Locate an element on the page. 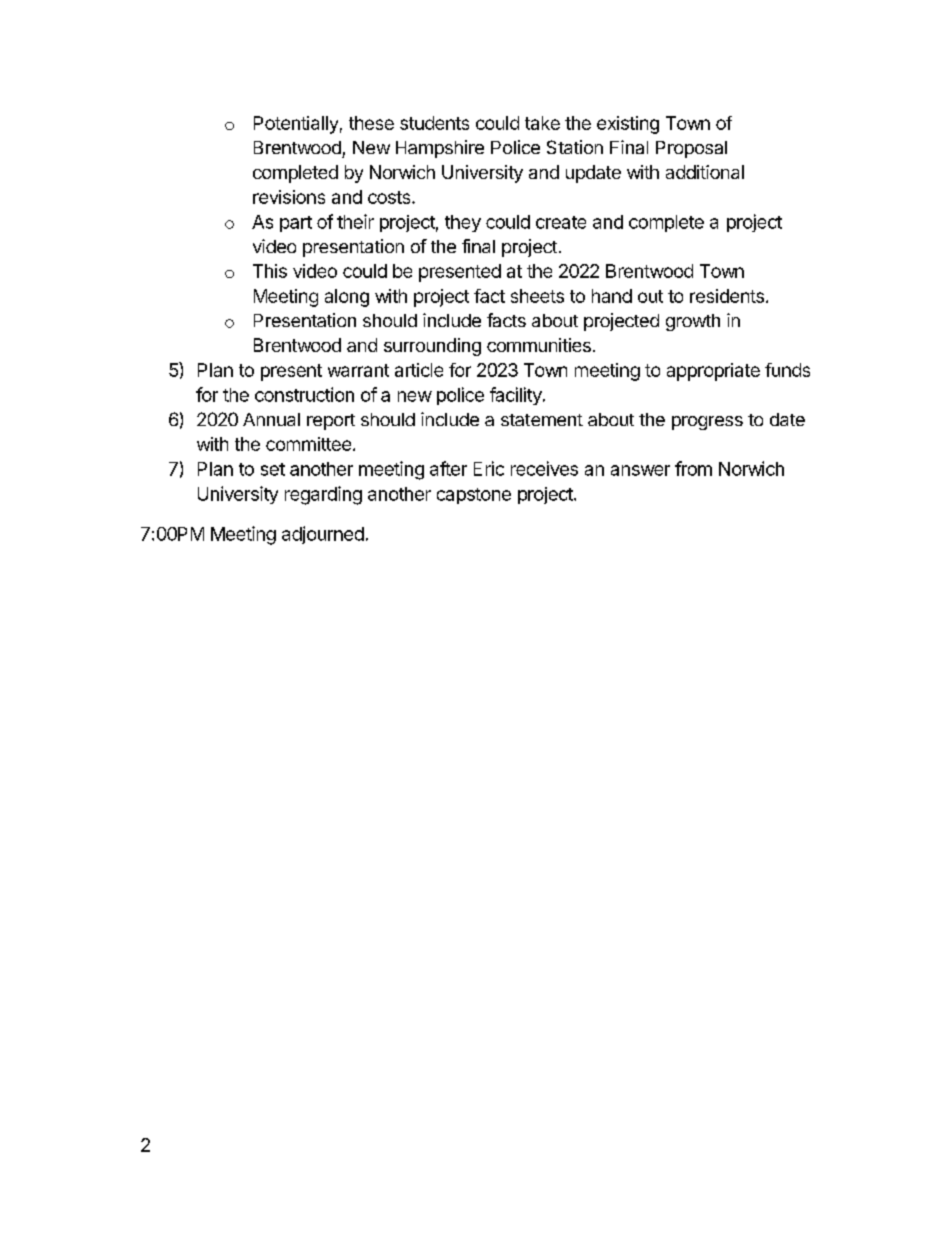 This image has width=952, height=1233. communities is located at coordinates (539, 345).
